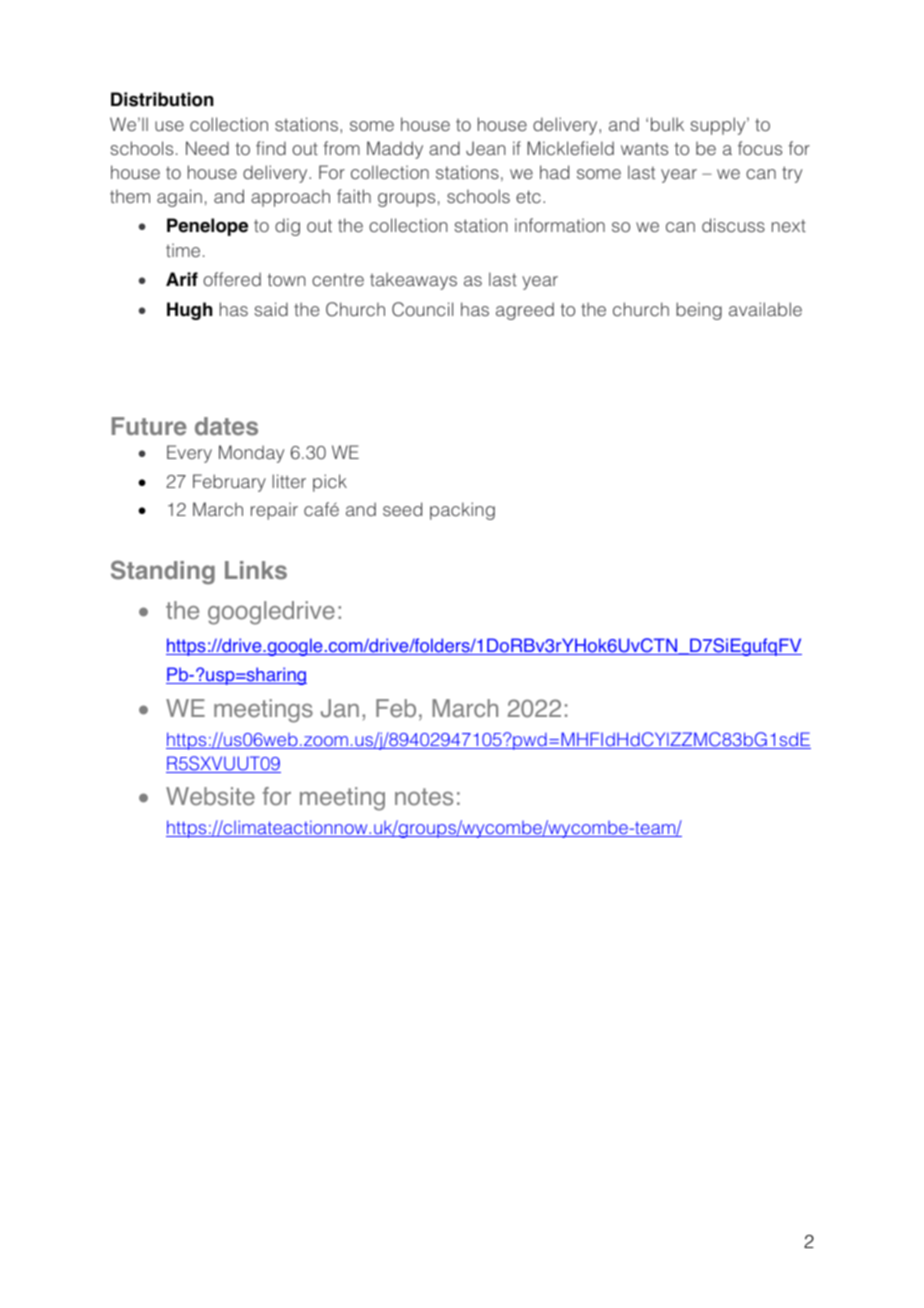 The image size is (924, 1308). Describe the element at coordinates (424, 797) in the image. I see `notes` at that location.
